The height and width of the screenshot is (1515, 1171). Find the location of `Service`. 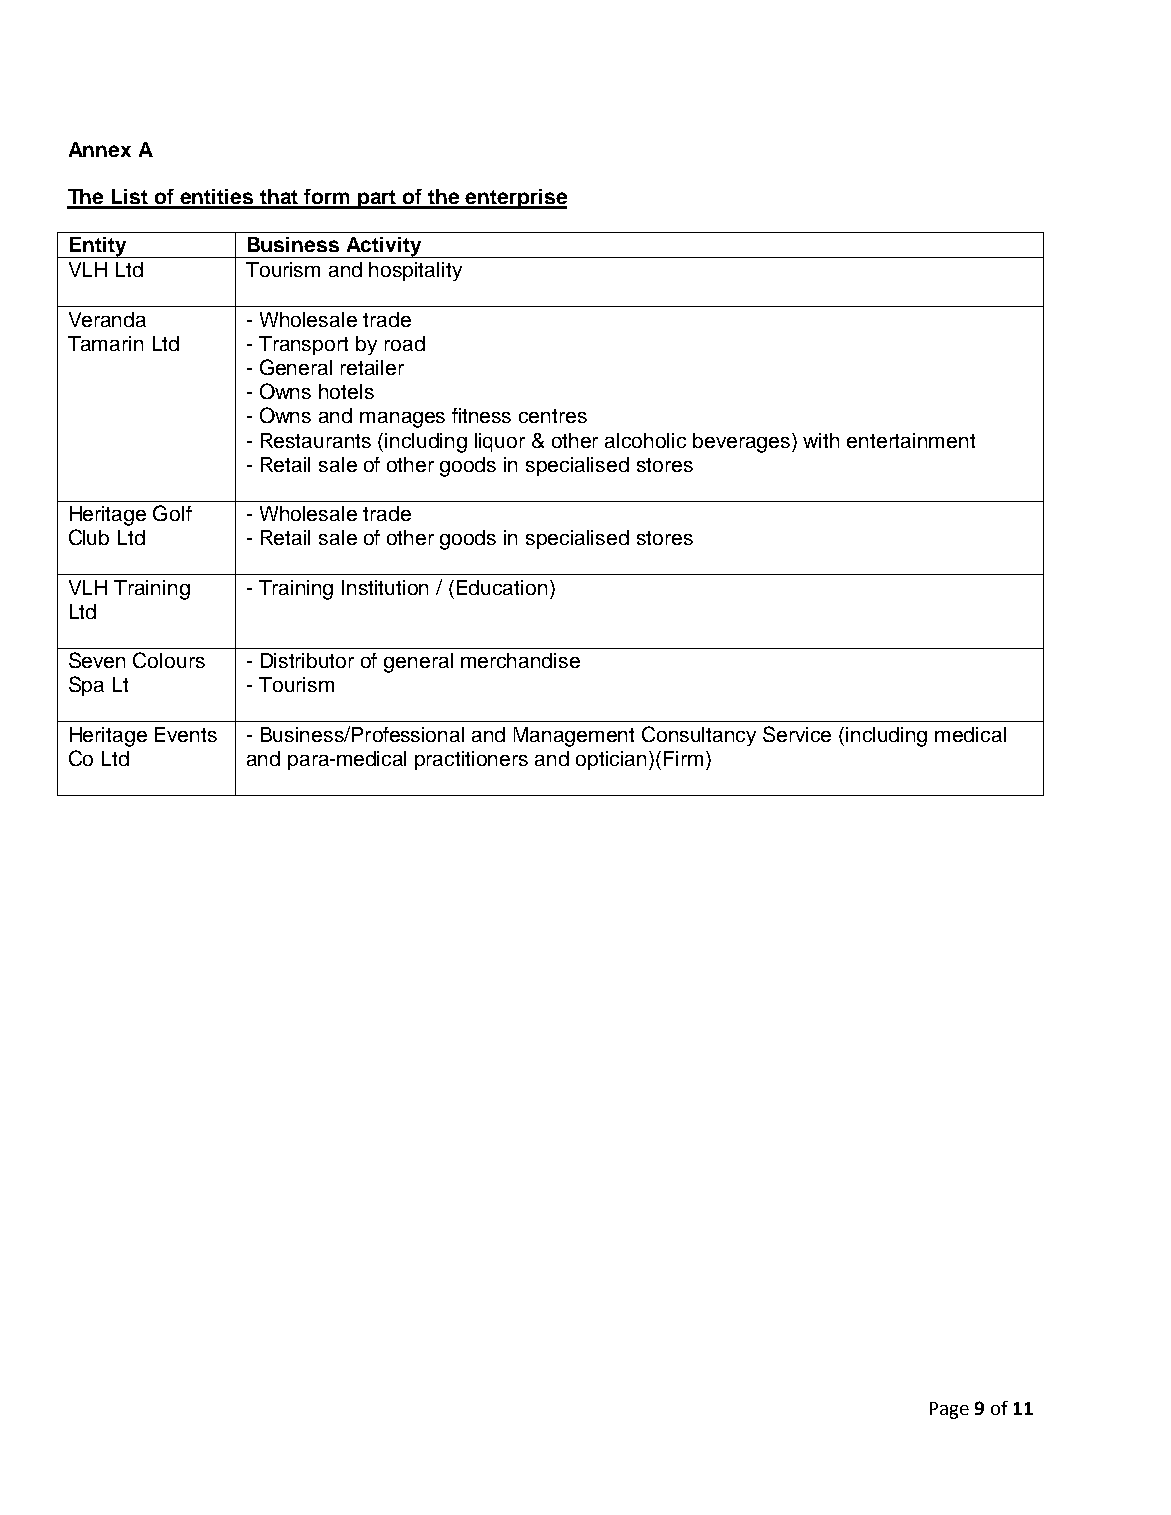

Service is located at coordinates (797, 734).
